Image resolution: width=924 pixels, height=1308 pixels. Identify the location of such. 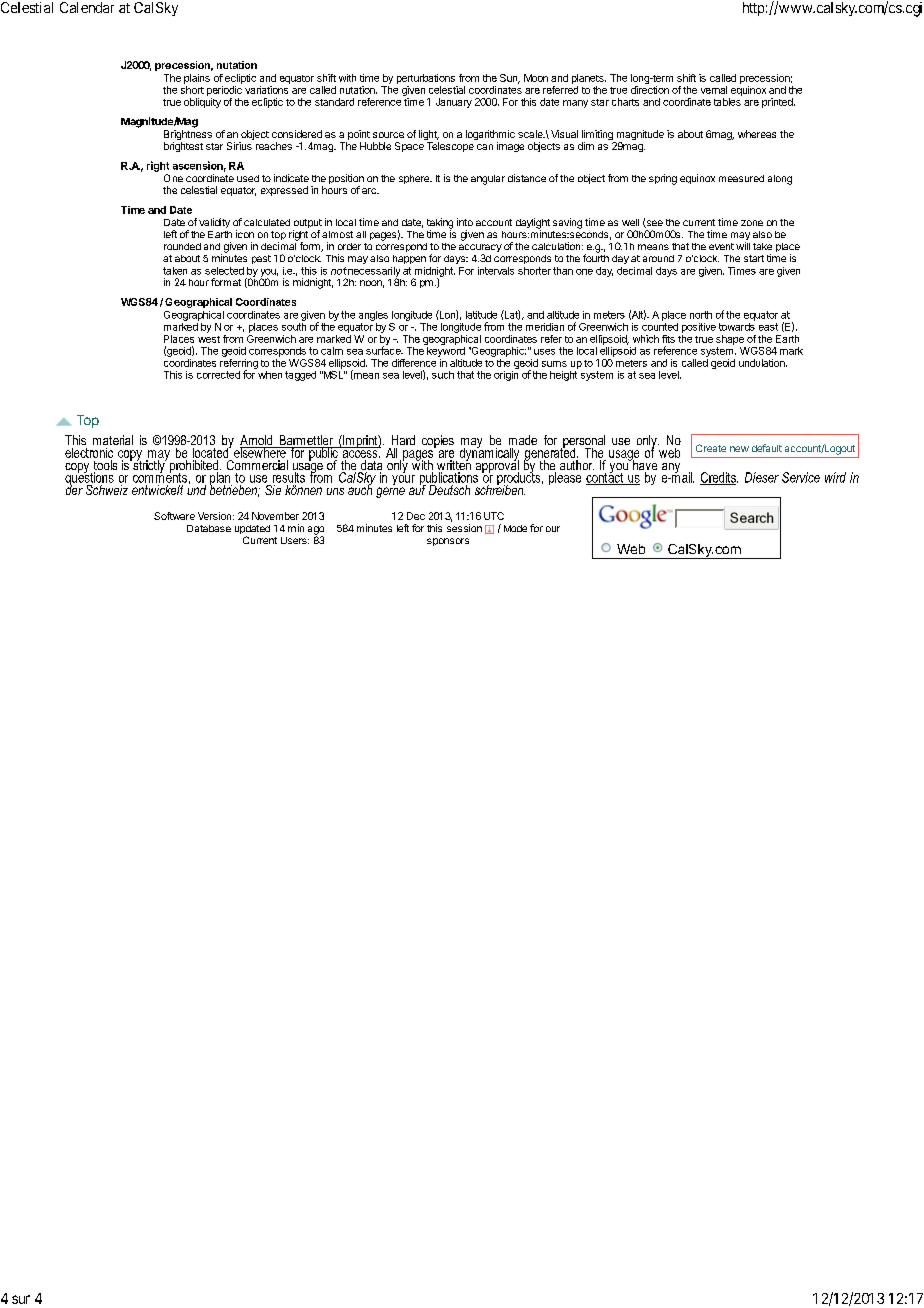
(443, 375).
